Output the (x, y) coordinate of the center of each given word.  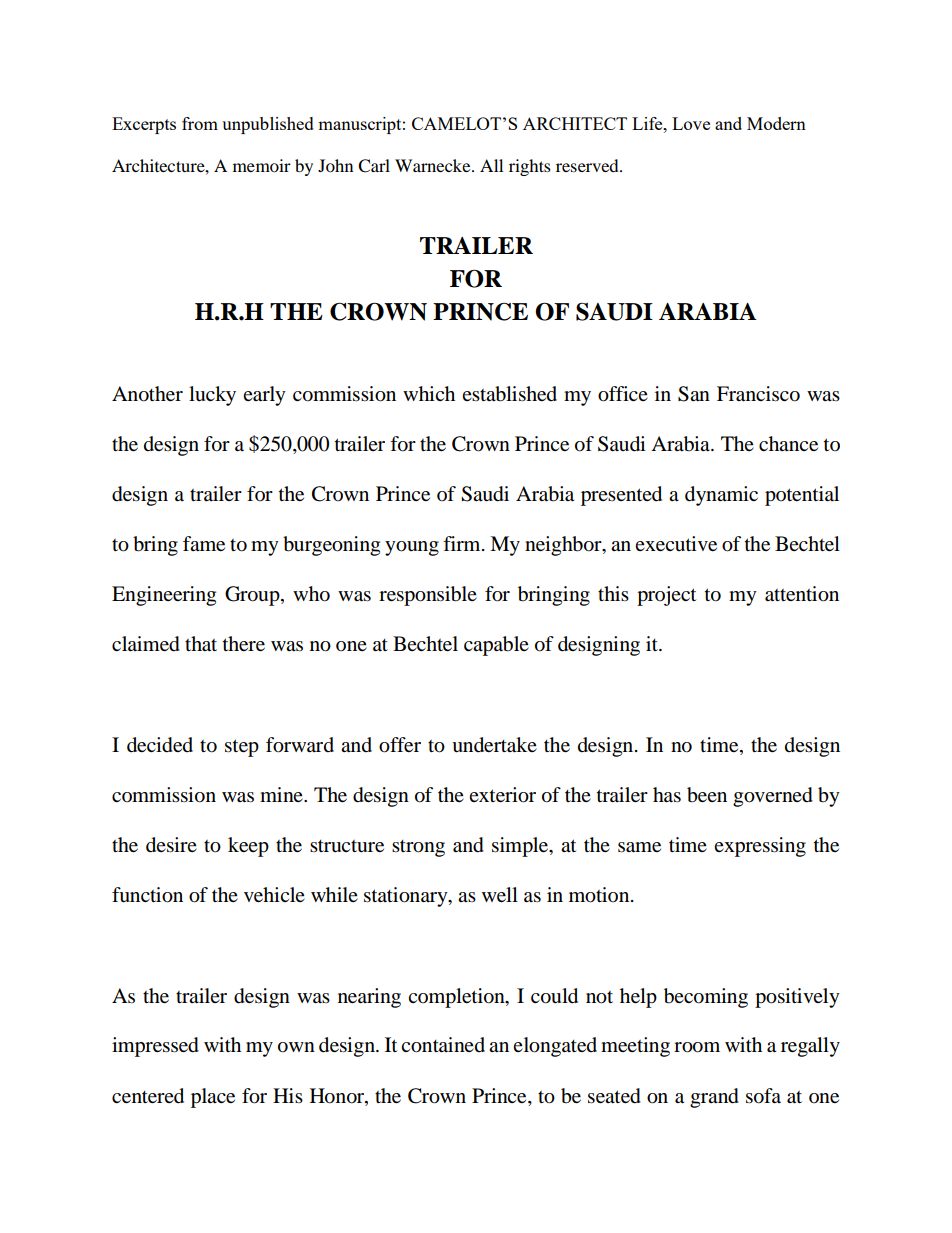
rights (530, 167)
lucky (212, 396)
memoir (262, 165)
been (707, 795)
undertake (494, 745)
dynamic (721, 496)
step (242, 748)
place (213, 1098)
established (509, 394)
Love (691, 123)
